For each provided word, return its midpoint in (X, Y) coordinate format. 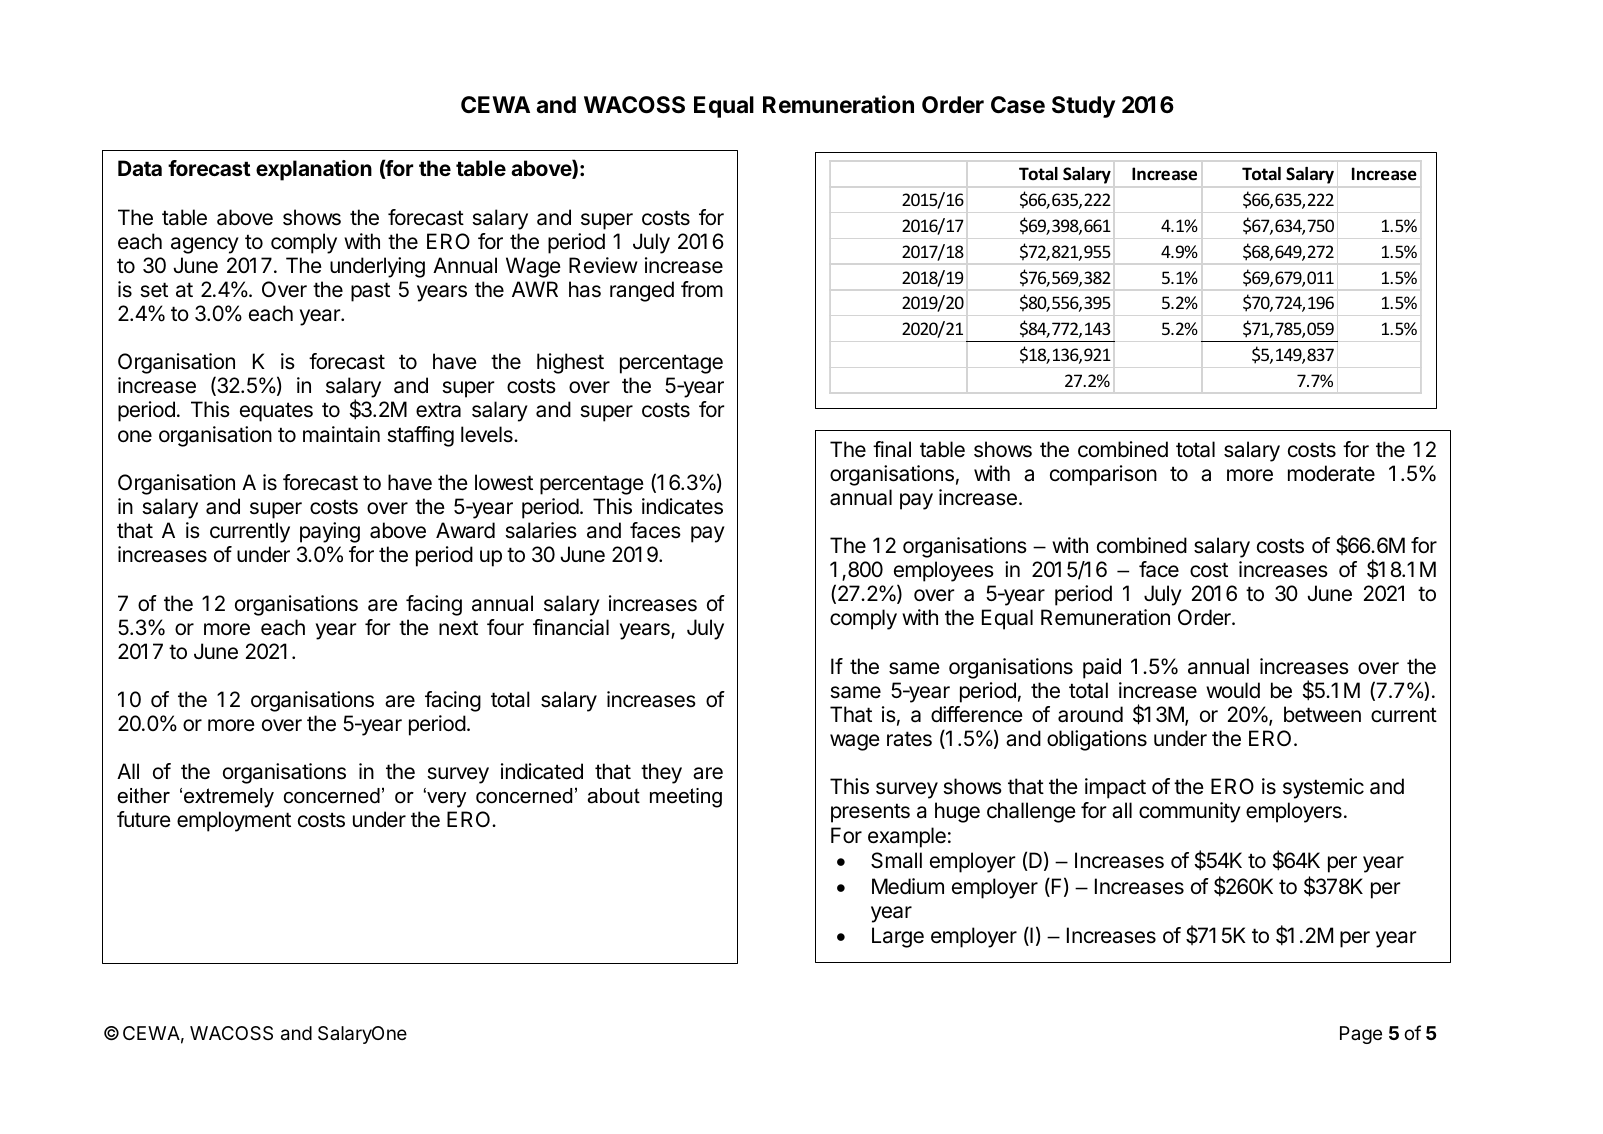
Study (1083, 107)
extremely (229, 798)
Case (1018, 105)
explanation (314, 170)
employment (234, 821)
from (702, 289)
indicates (682, 506)
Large (898, 937)
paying (330, 532)
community (1190, 812)
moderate (1331, 473)
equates (276, 412)
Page (1361, 1035)
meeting (686, 798)
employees (944, 573)
